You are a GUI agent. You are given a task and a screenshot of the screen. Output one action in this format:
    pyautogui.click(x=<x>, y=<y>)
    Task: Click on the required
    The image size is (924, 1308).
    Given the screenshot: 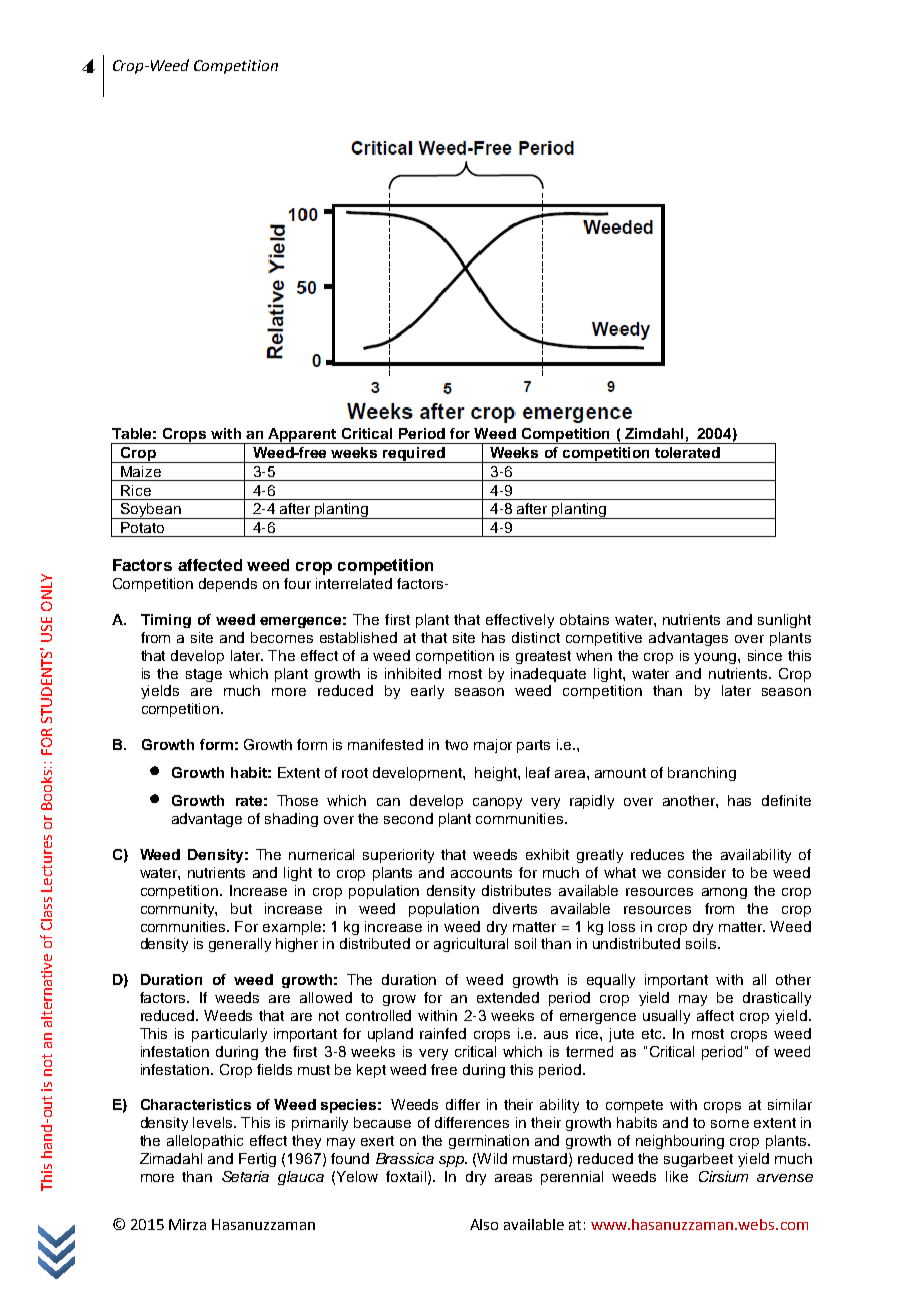 What is the action you would take?
    pyautogui.click(x=414, y=455)
